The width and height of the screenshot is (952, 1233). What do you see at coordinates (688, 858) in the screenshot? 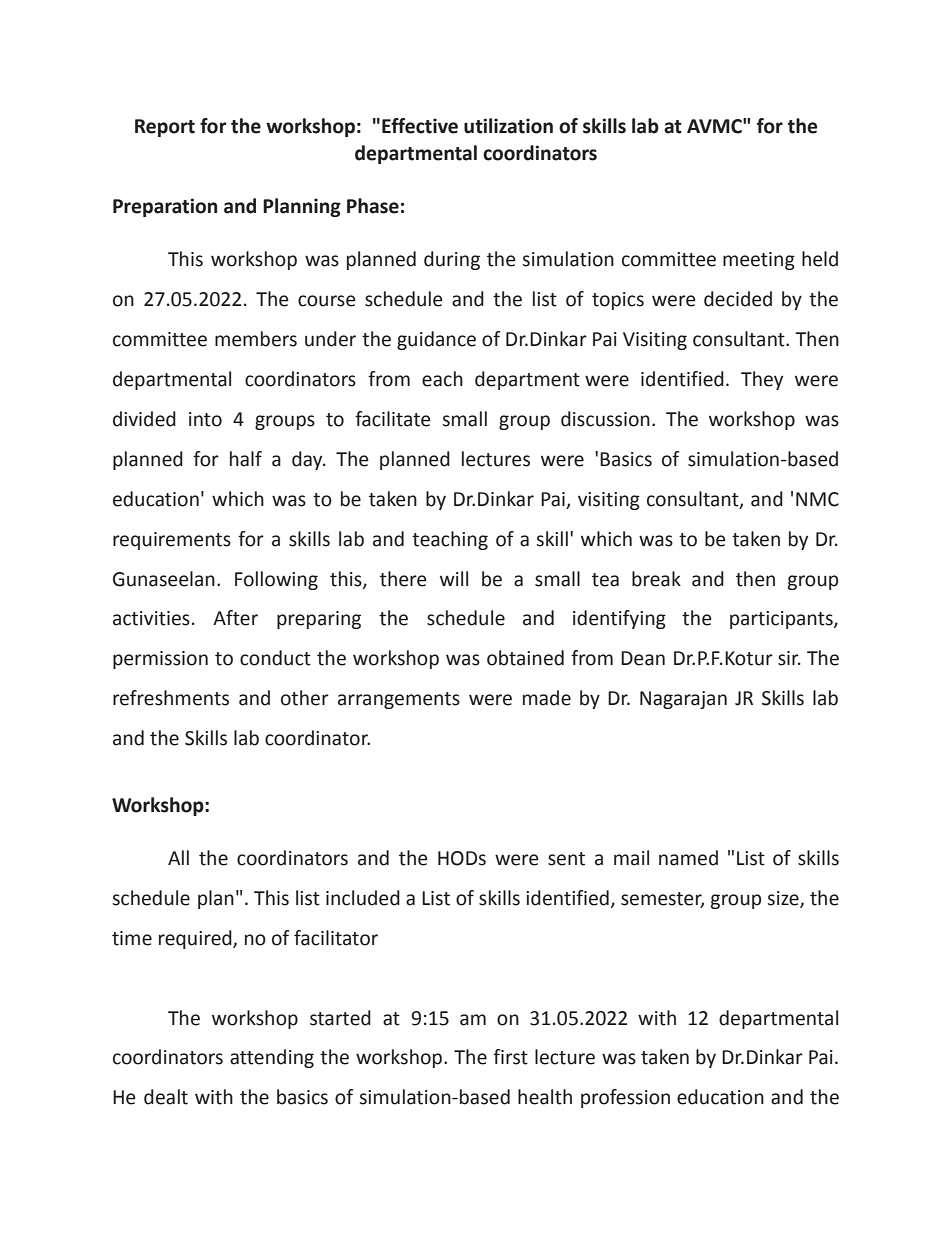
I see `named` at bounding box center [688, 858].
